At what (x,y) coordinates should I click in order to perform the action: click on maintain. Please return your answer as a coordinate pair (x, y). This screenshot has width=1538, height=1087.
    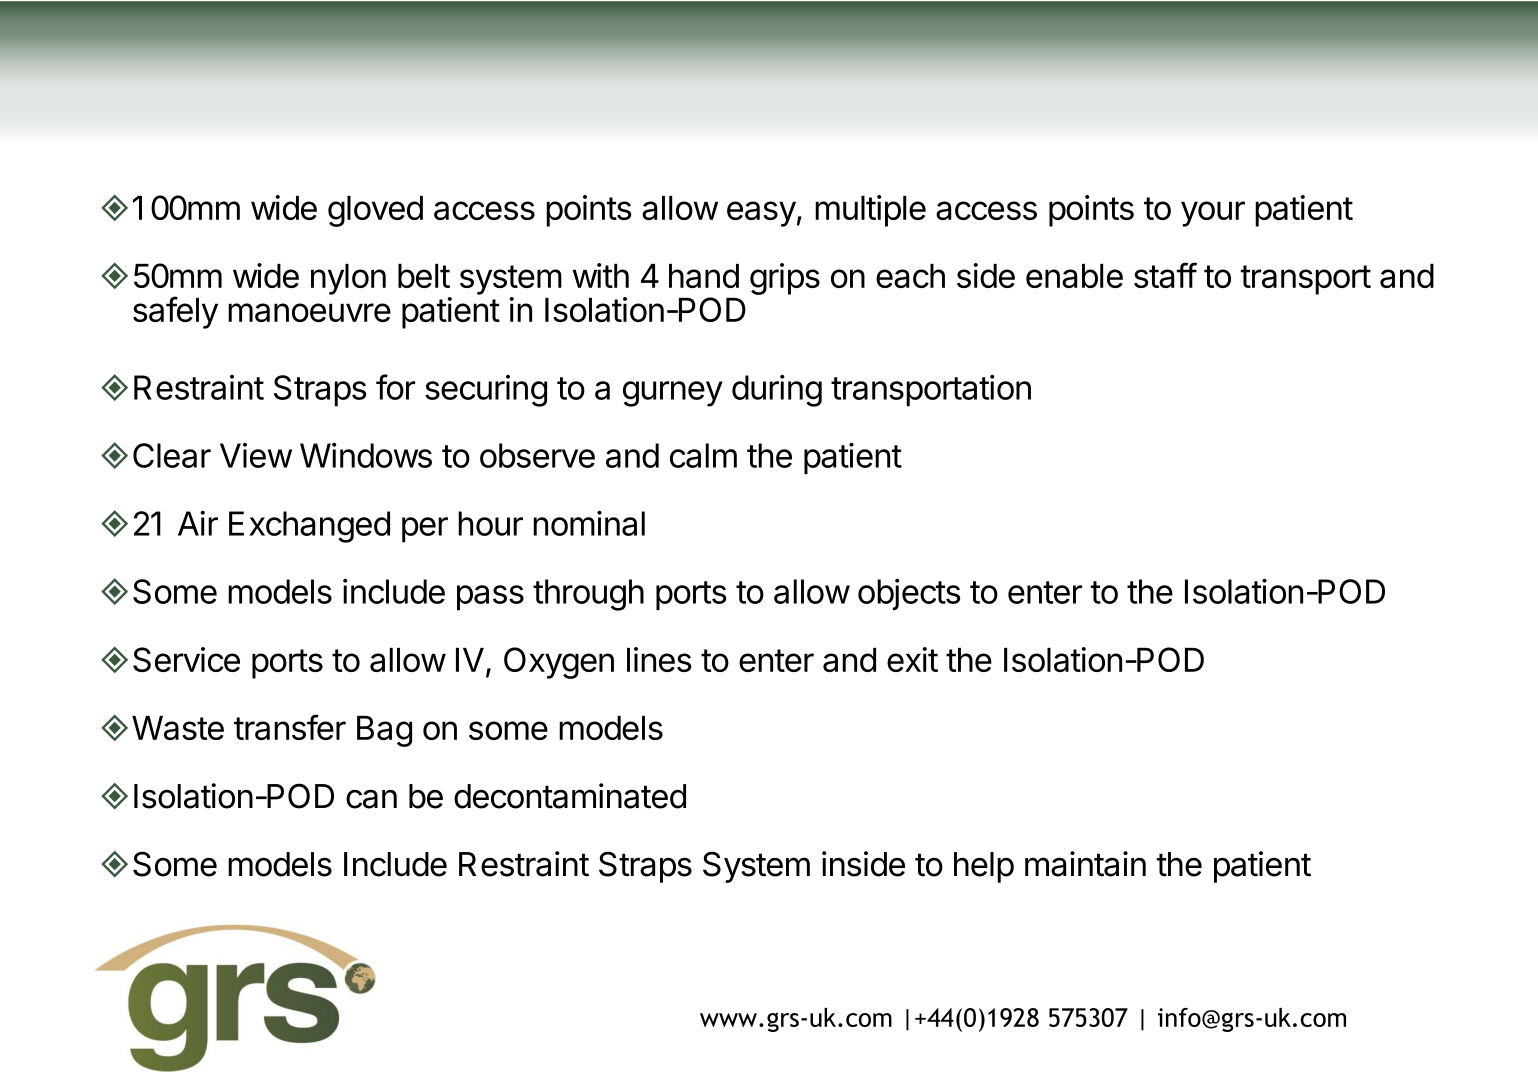
    Looking at the image, I should click on (1085, 864).
